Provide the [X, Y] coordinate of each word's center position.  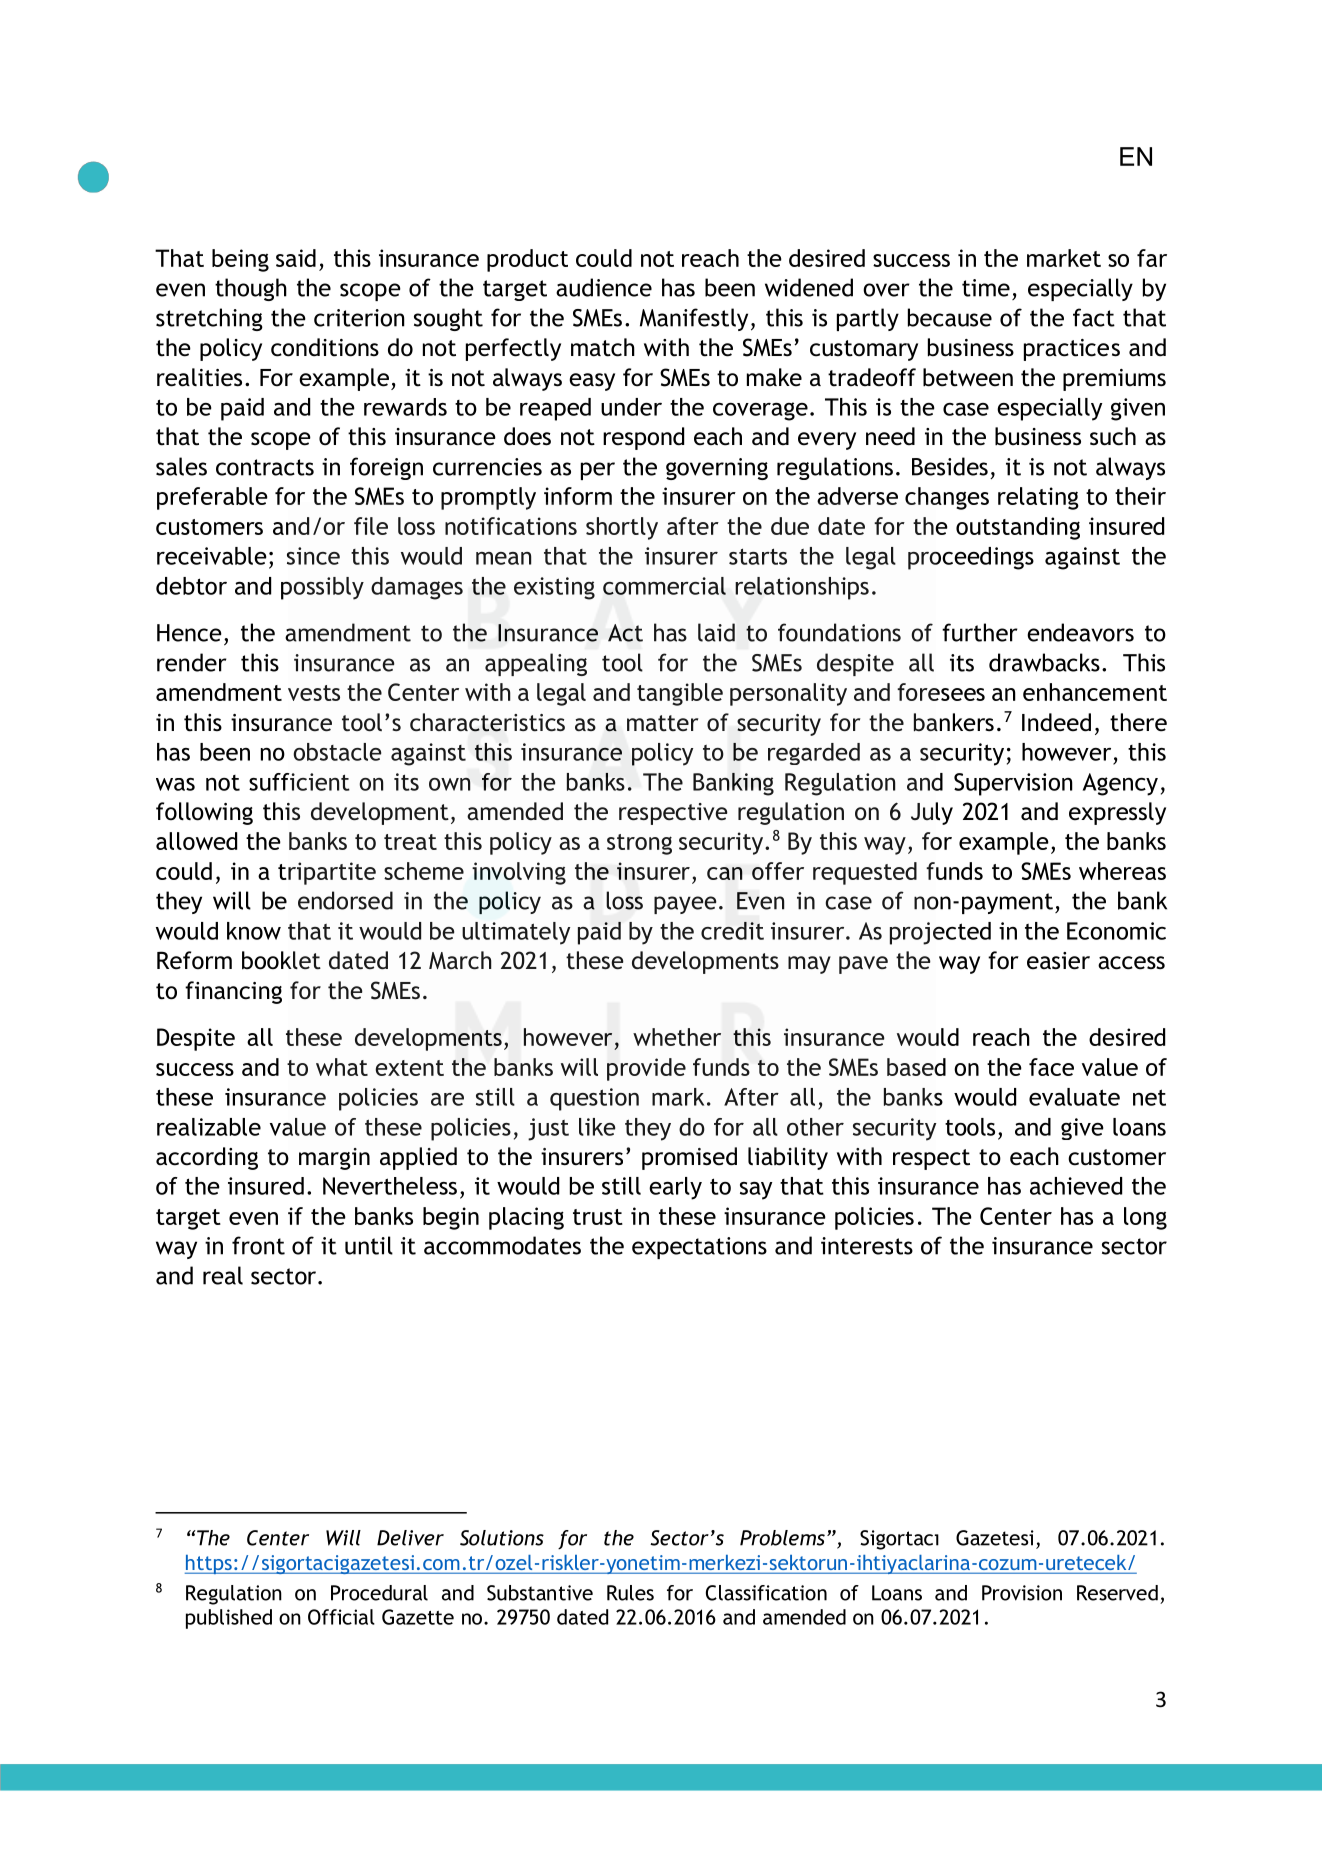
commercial [664, 586]
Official [341, 1617]
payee [685, 905]
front [258, 1245]
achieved [1076, 1186]
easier [1058, 961]
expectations [699, 1248]
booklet [281, 960]
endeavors [1080, 632]
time [986, 288]
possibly [322, 588]
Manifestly [694, 319]
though [251, 289]
